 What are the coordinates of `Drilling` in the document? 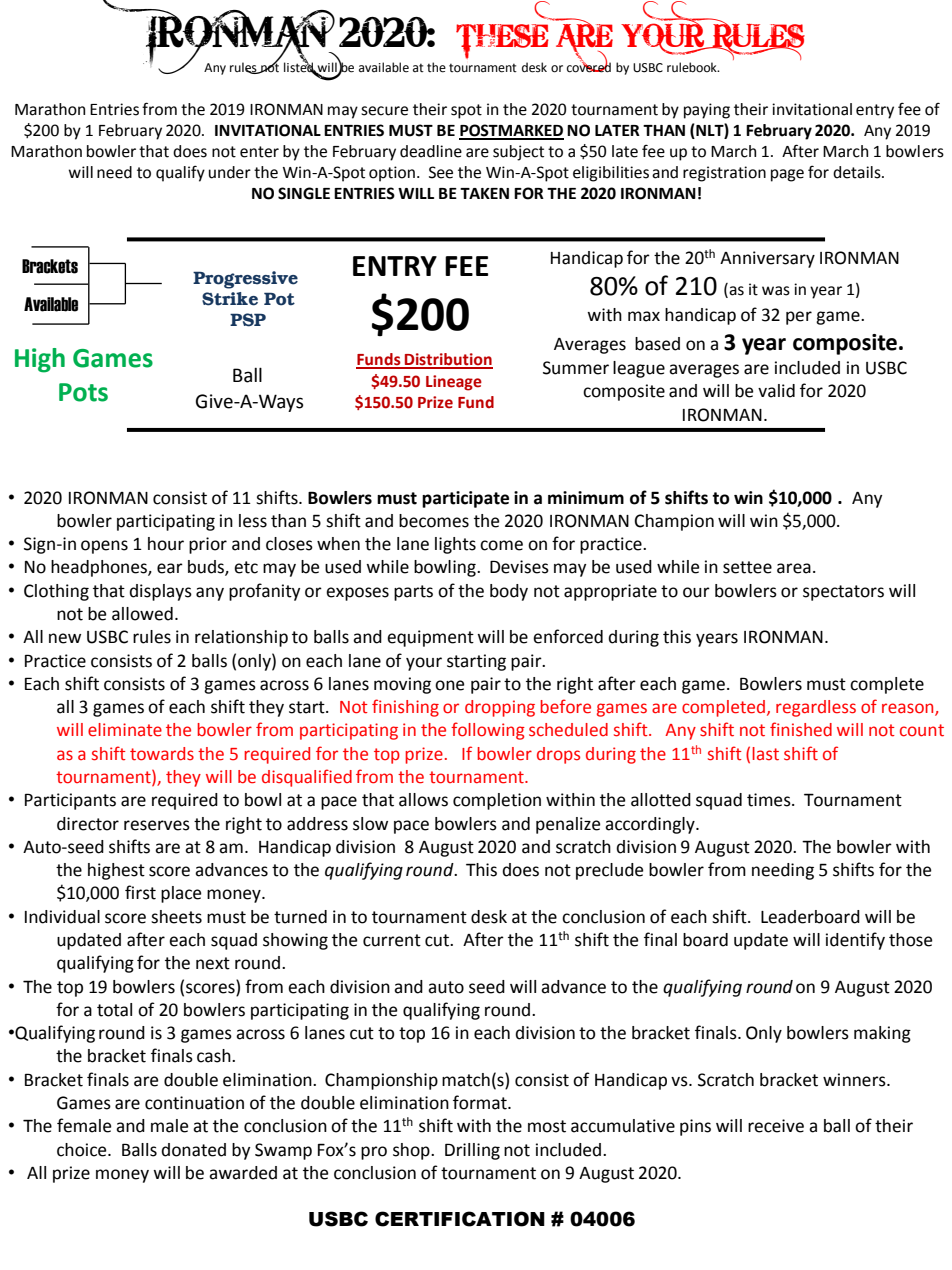 It's located at (472, 1151).
